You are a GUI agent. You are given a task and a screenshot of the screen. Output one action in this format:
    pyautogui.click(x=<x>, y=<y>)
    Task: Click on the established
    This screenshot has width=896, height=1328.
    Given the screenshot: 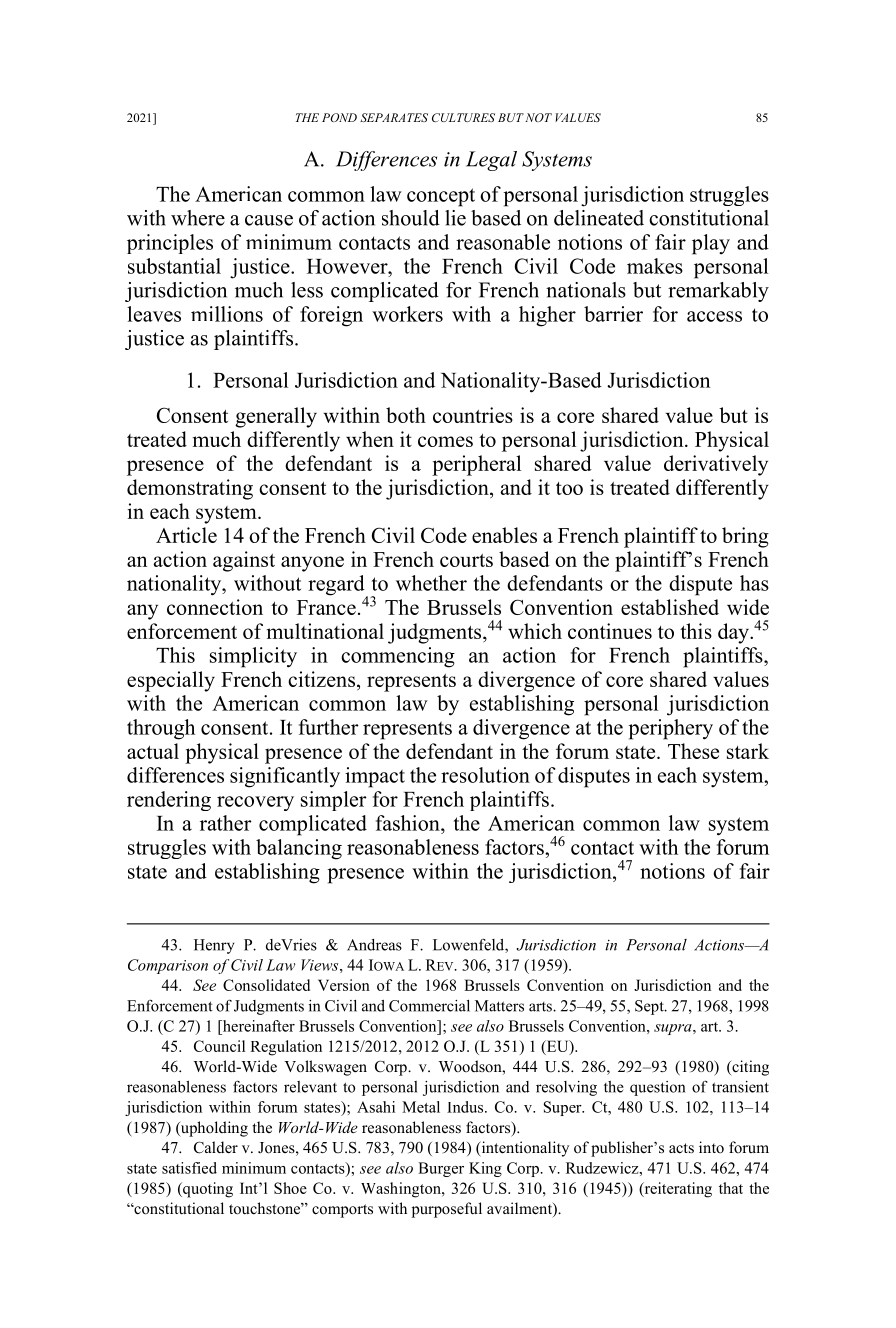 What is the action you would take?
    pyautogui.click(x=670, y=607)
